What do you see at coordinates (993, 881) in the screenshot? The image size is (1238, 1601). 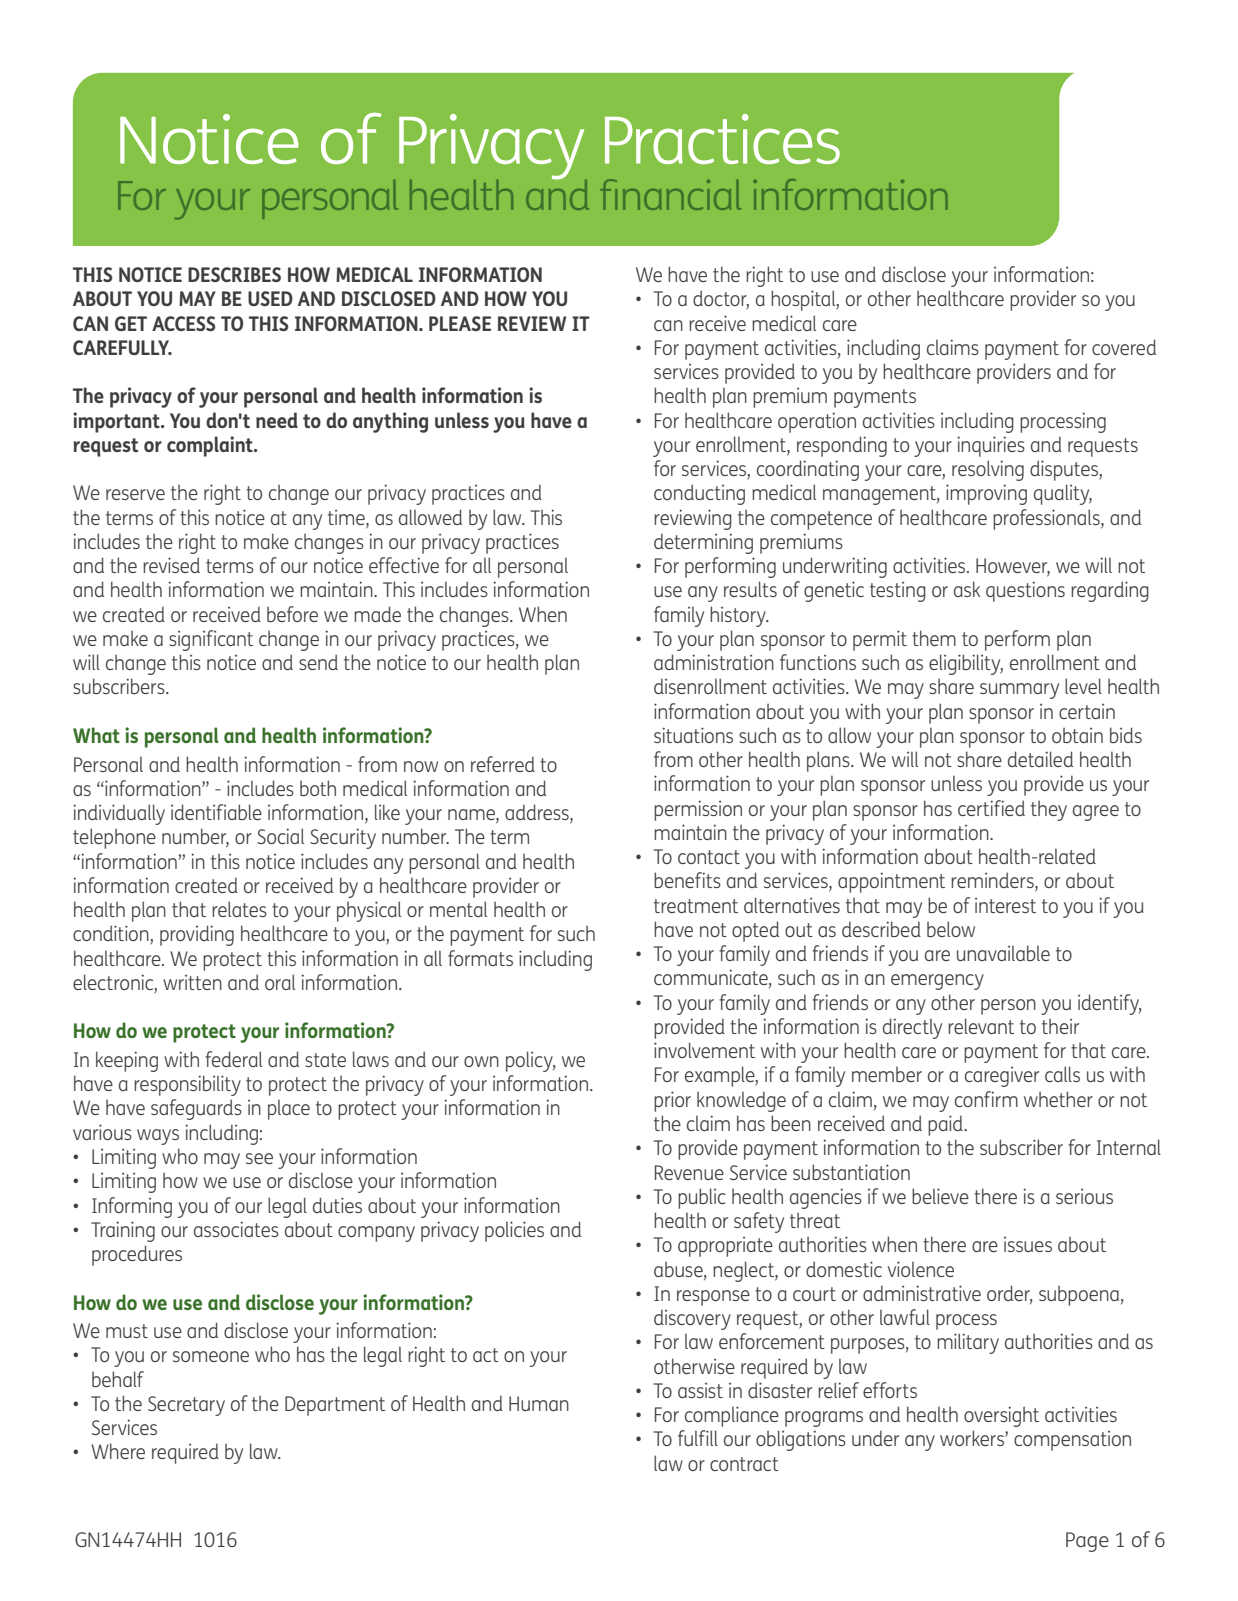 I see `reminders` at bounding box center [993, 881].
